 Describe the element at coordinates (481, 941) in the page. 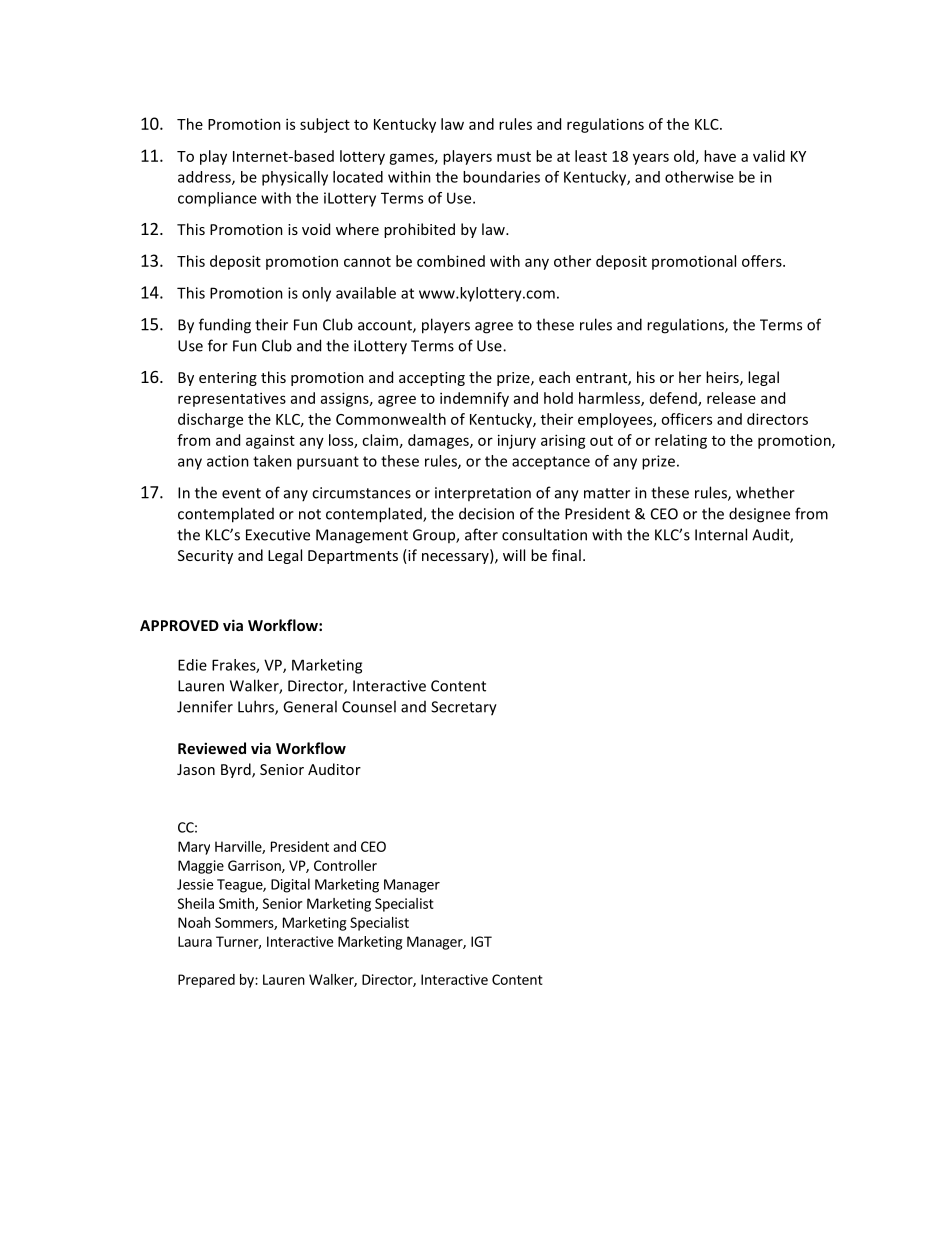

I see `IGT` at that location.
